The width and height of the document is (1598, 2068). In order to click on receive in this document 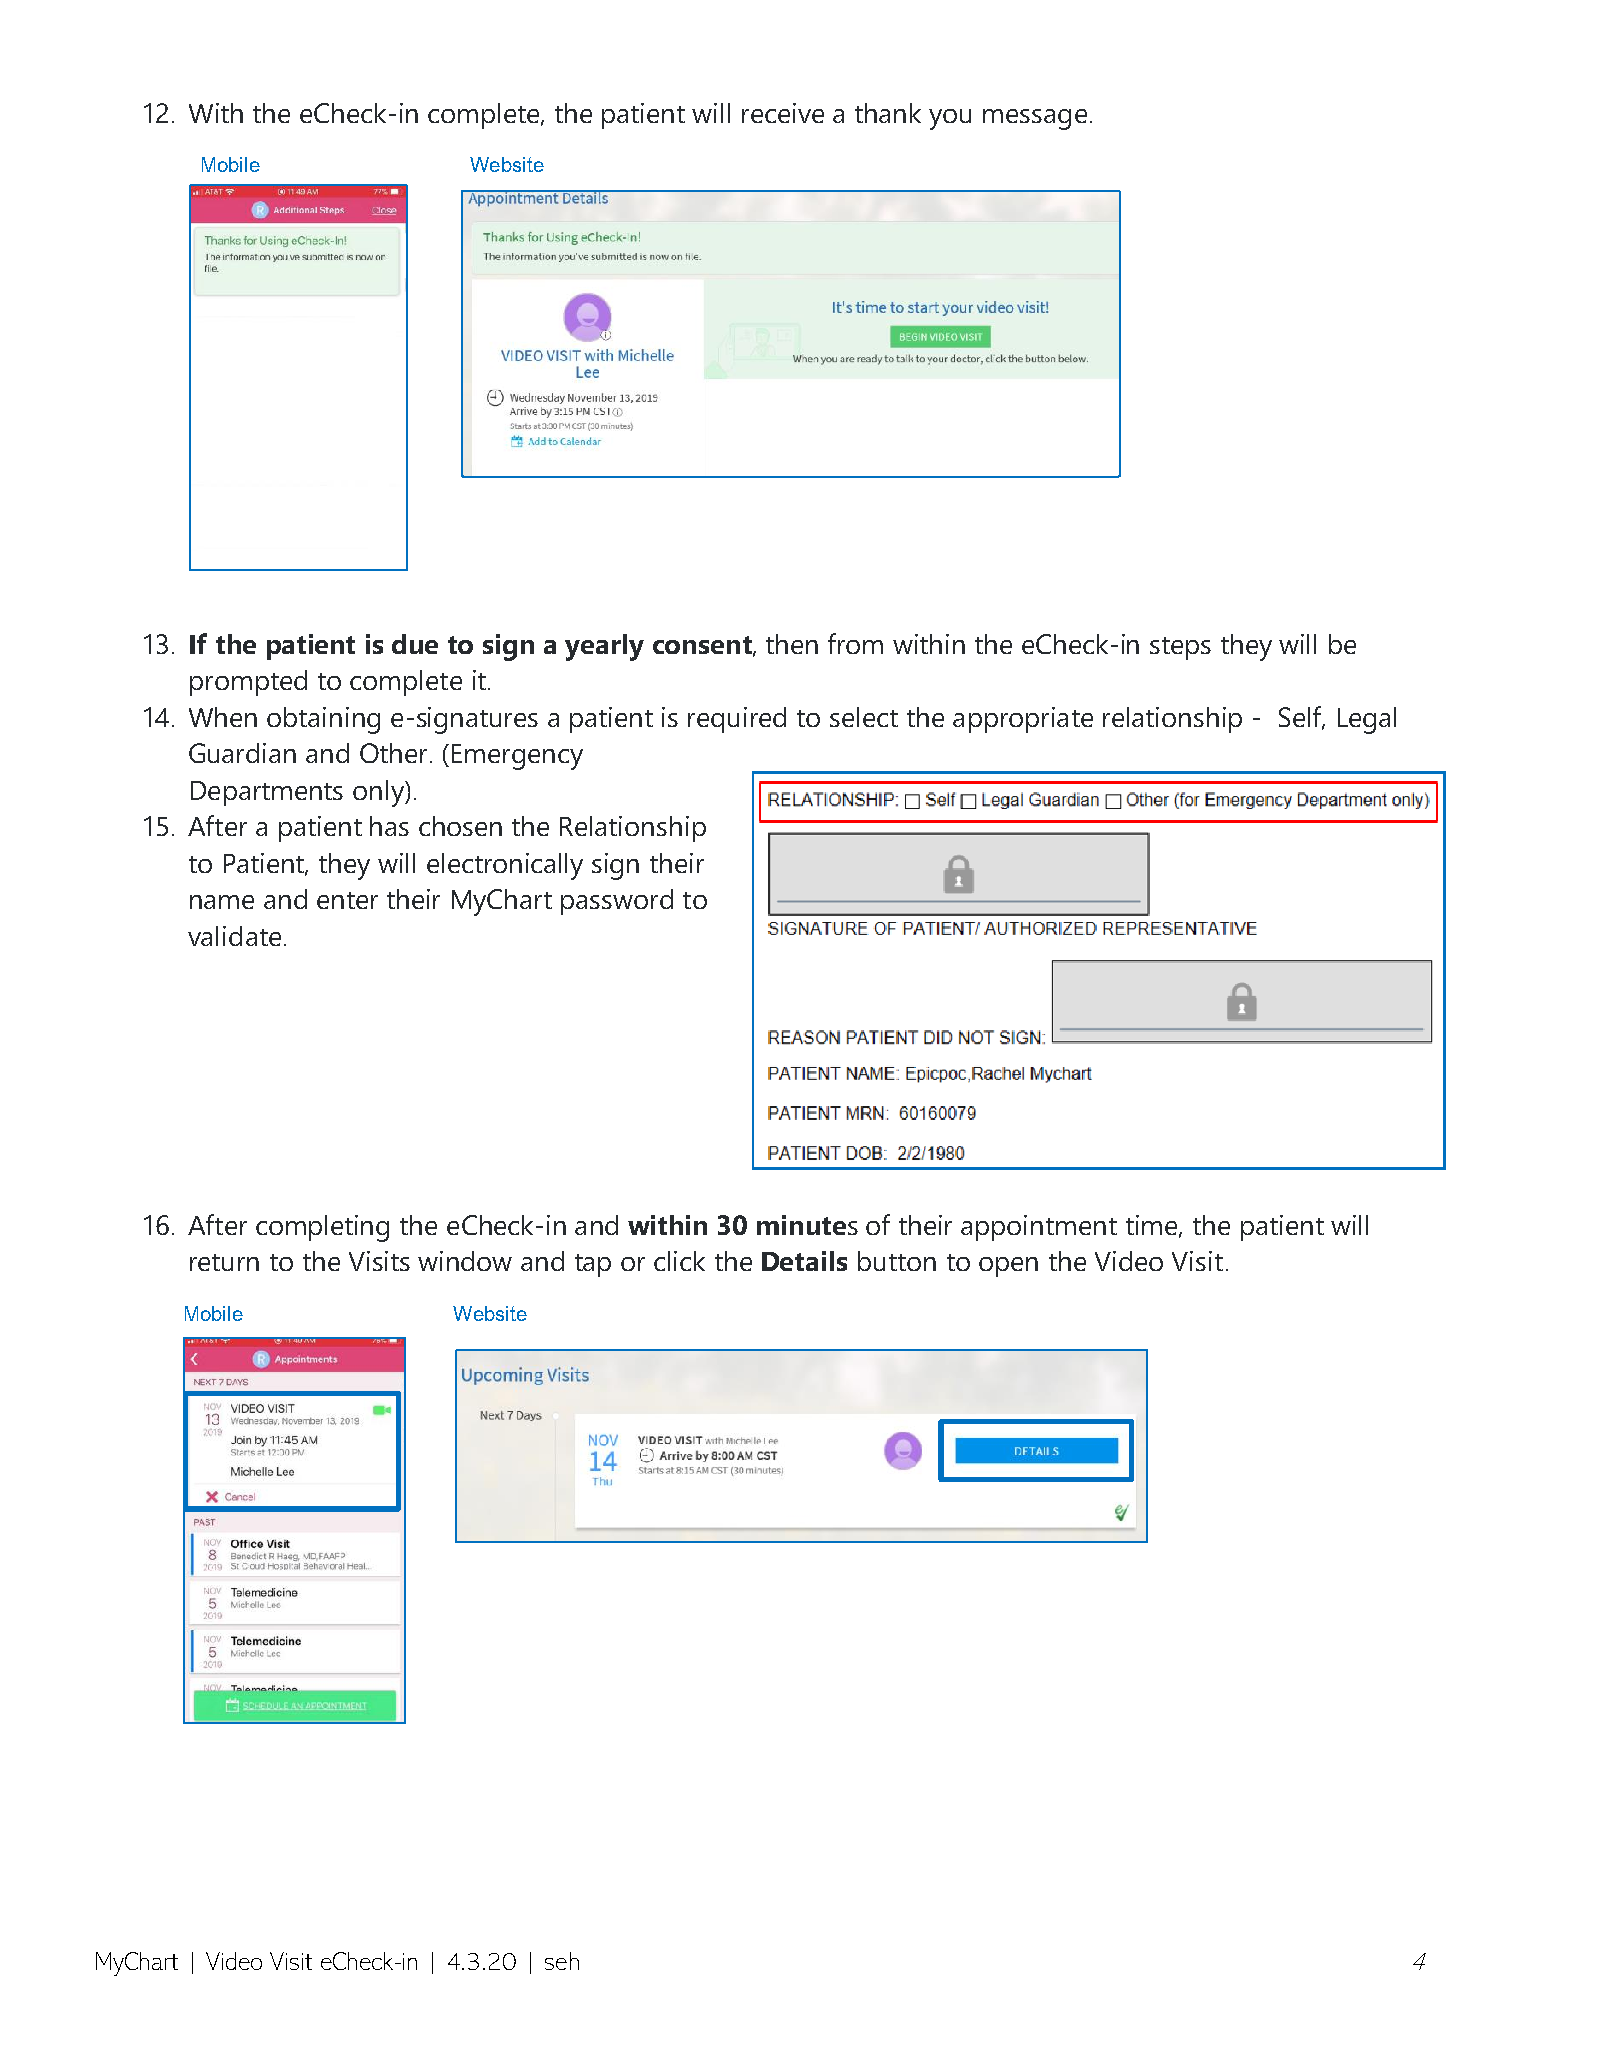, I will do `click(783, 113)`.
